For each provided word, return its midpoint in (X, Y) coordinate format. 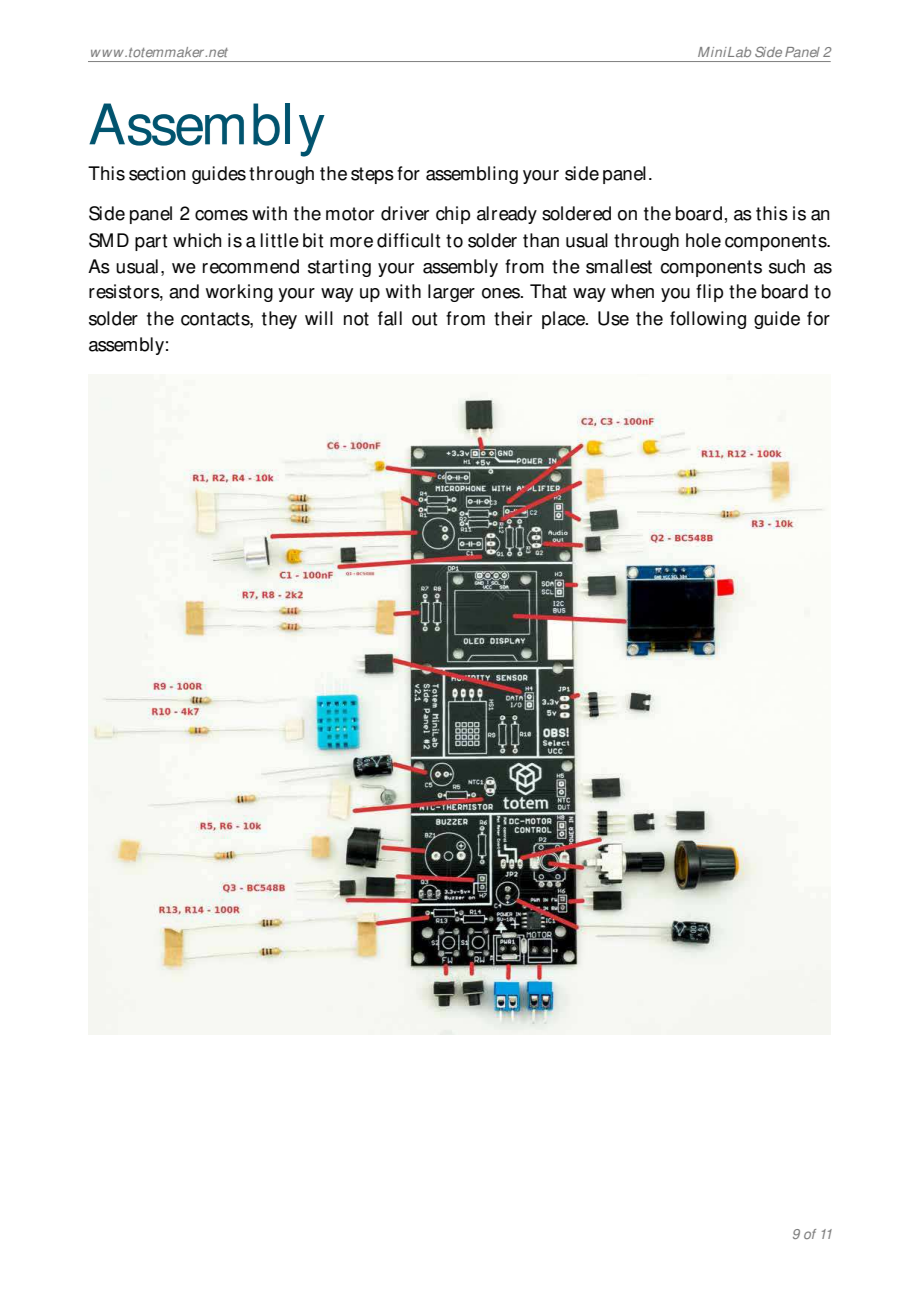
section (157, 173)
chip (453, 215)
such (787, 266)
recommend (251, 266)
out (424, 319)
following (708, 320)
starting (339, 268)
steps (372, 175)
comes (221, 215)
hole (703, 240)
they (279, 320)
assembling (472, 175)
